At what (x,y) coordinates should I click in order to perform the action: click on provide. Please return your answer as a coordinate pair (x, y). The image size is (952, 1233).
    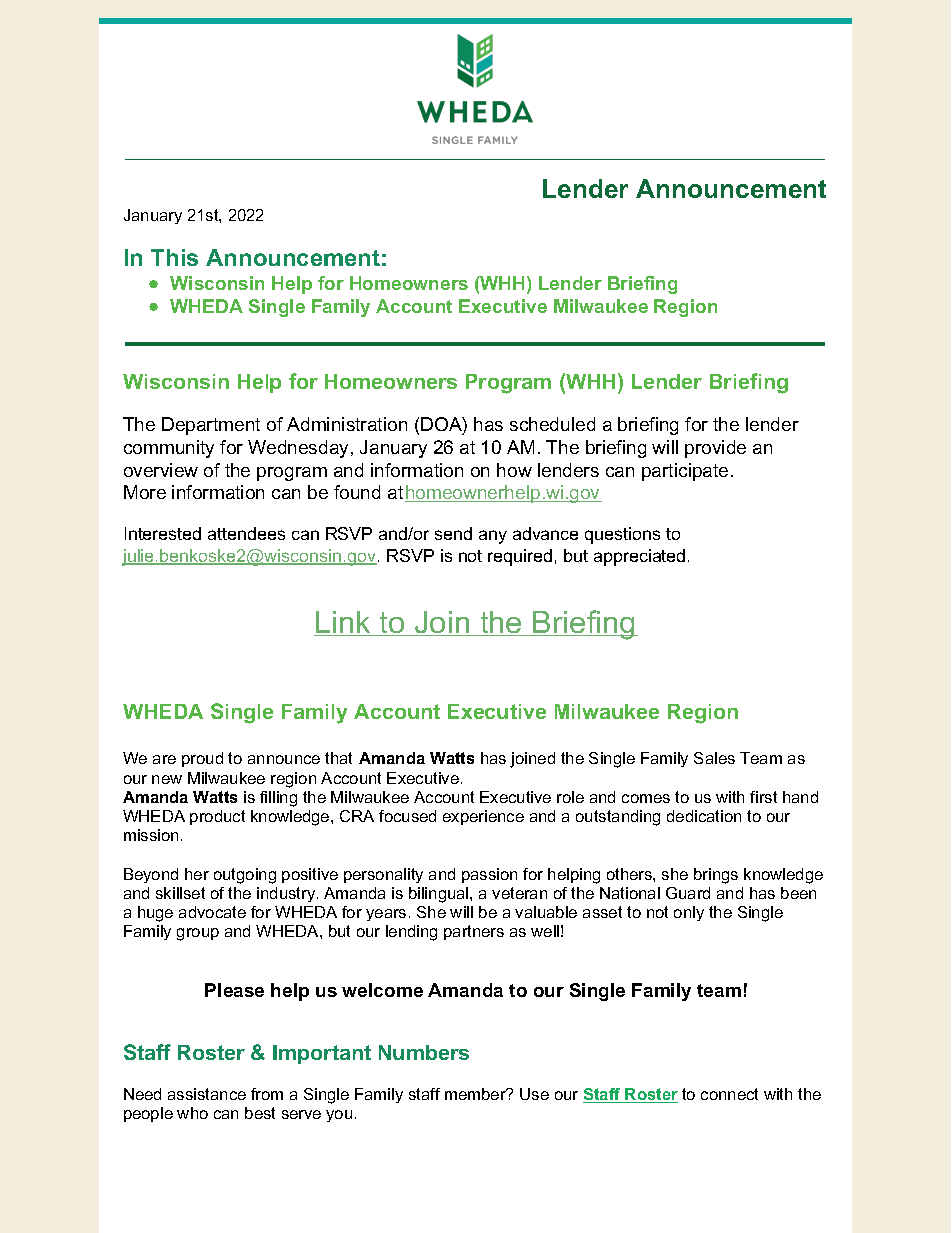
    Looking at the image, I should click on (715, 449).
